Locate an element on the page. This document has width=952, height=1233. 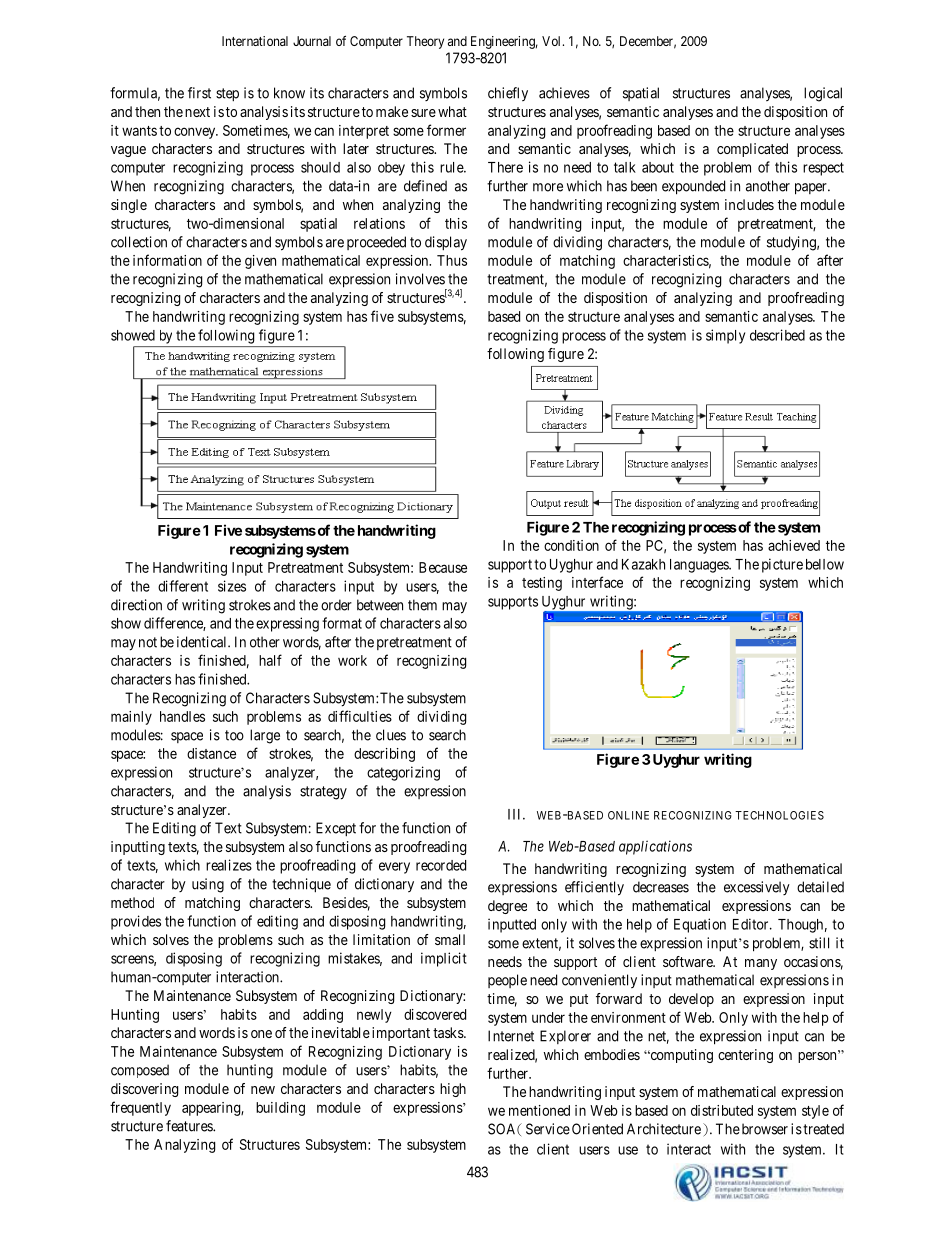
first is located at coordinates (199, 93).
